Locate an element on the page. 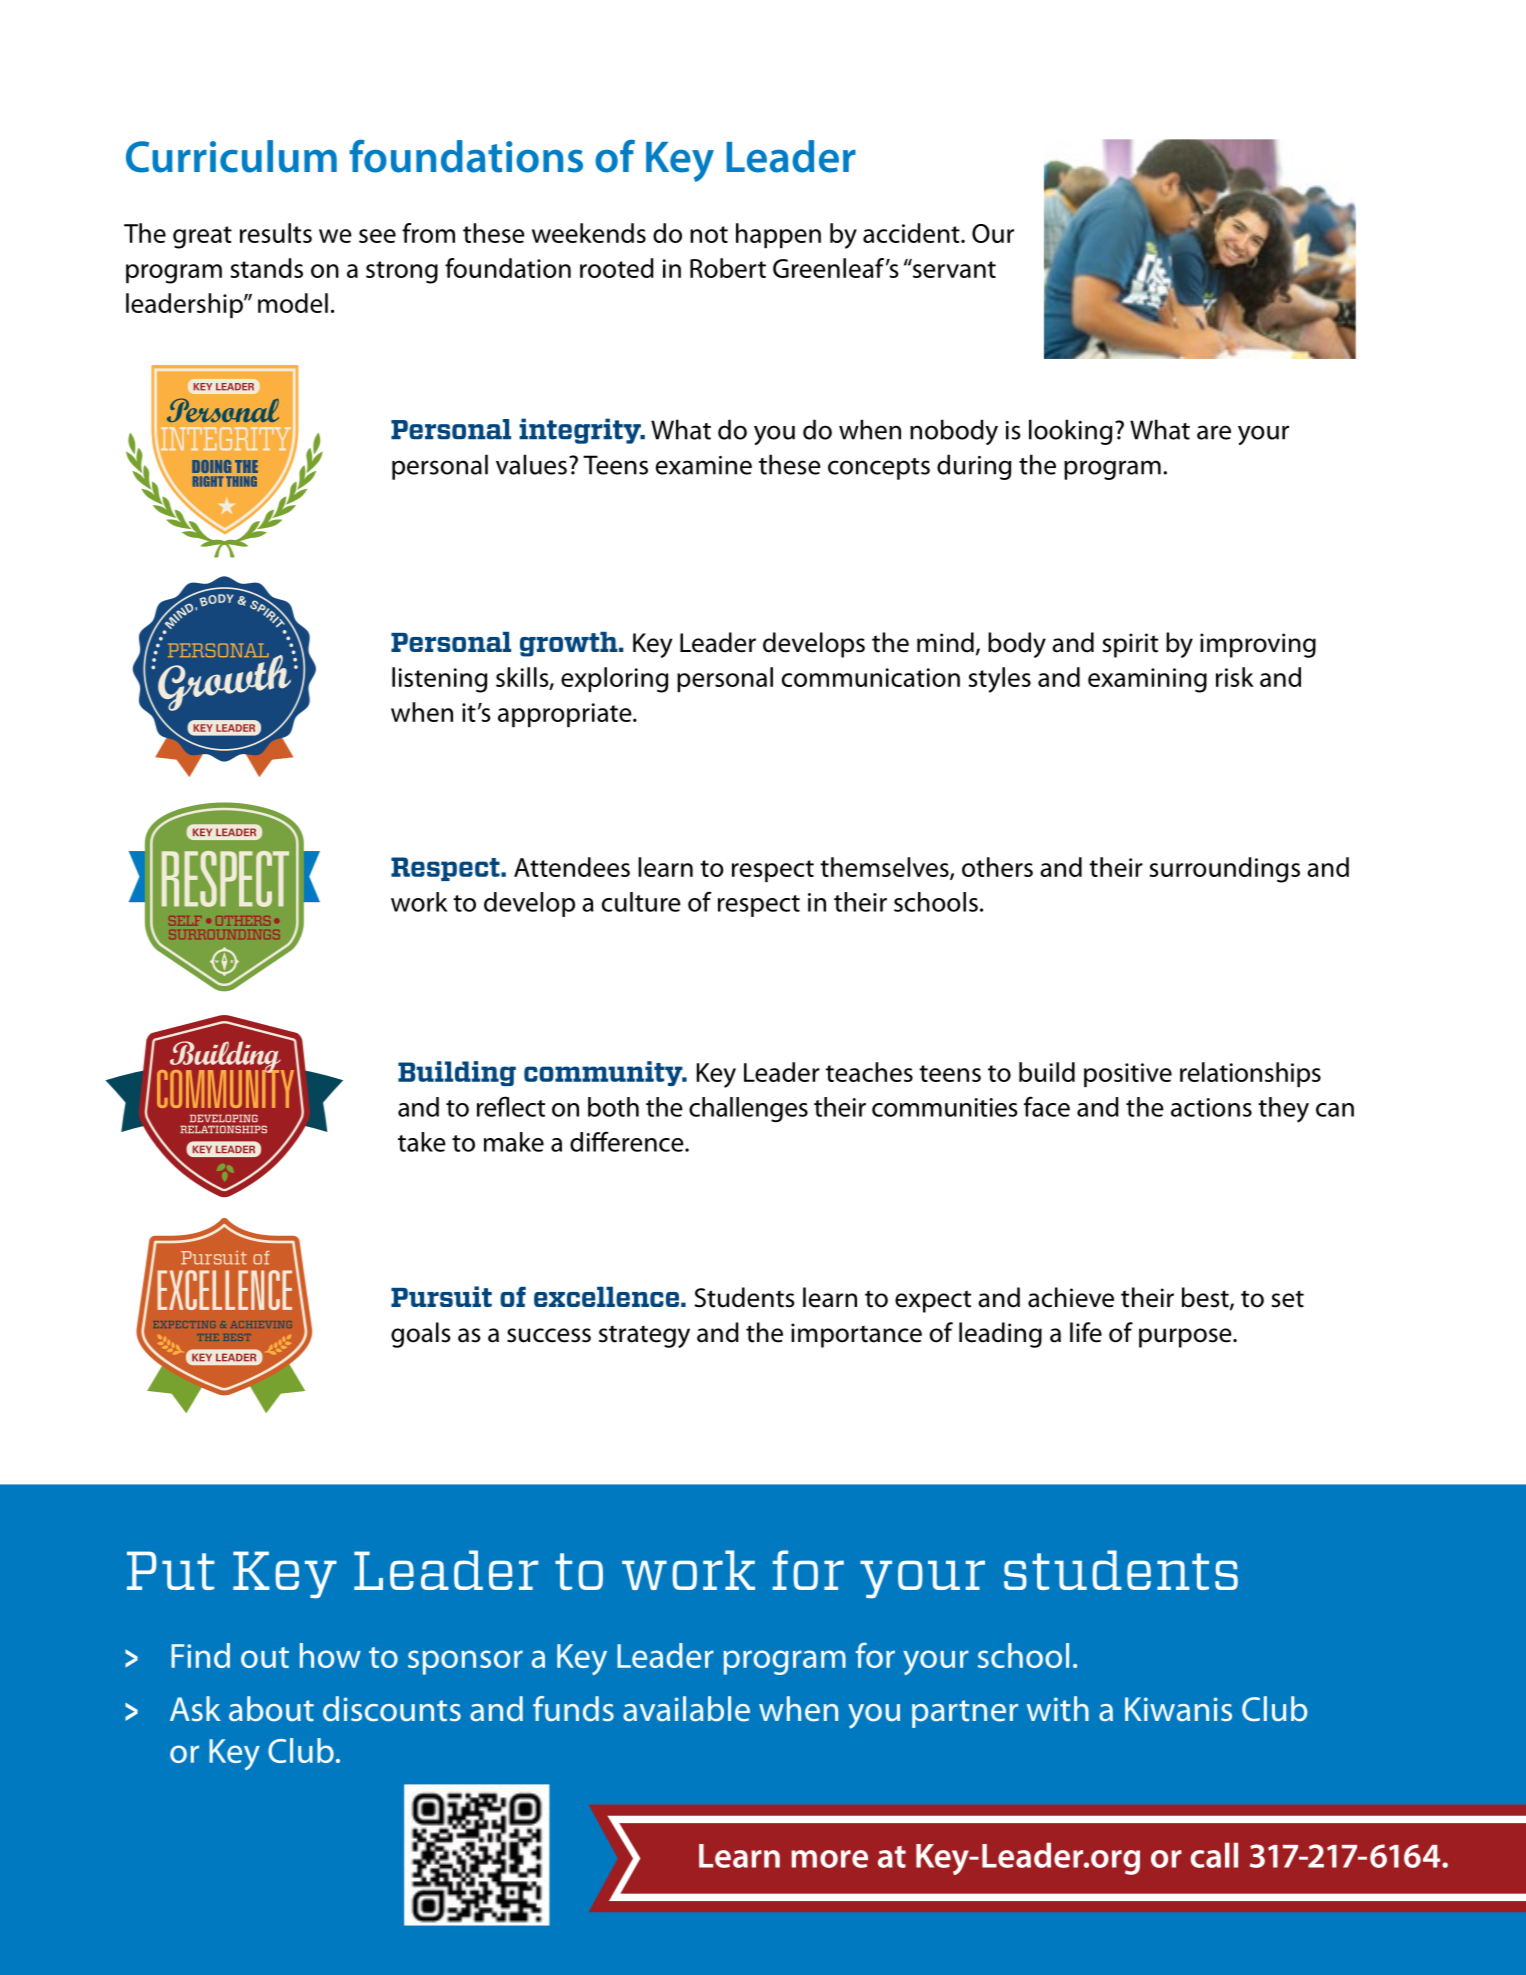 The image size is (1526, 1975). call is located at coordinates (1214, 1855).
